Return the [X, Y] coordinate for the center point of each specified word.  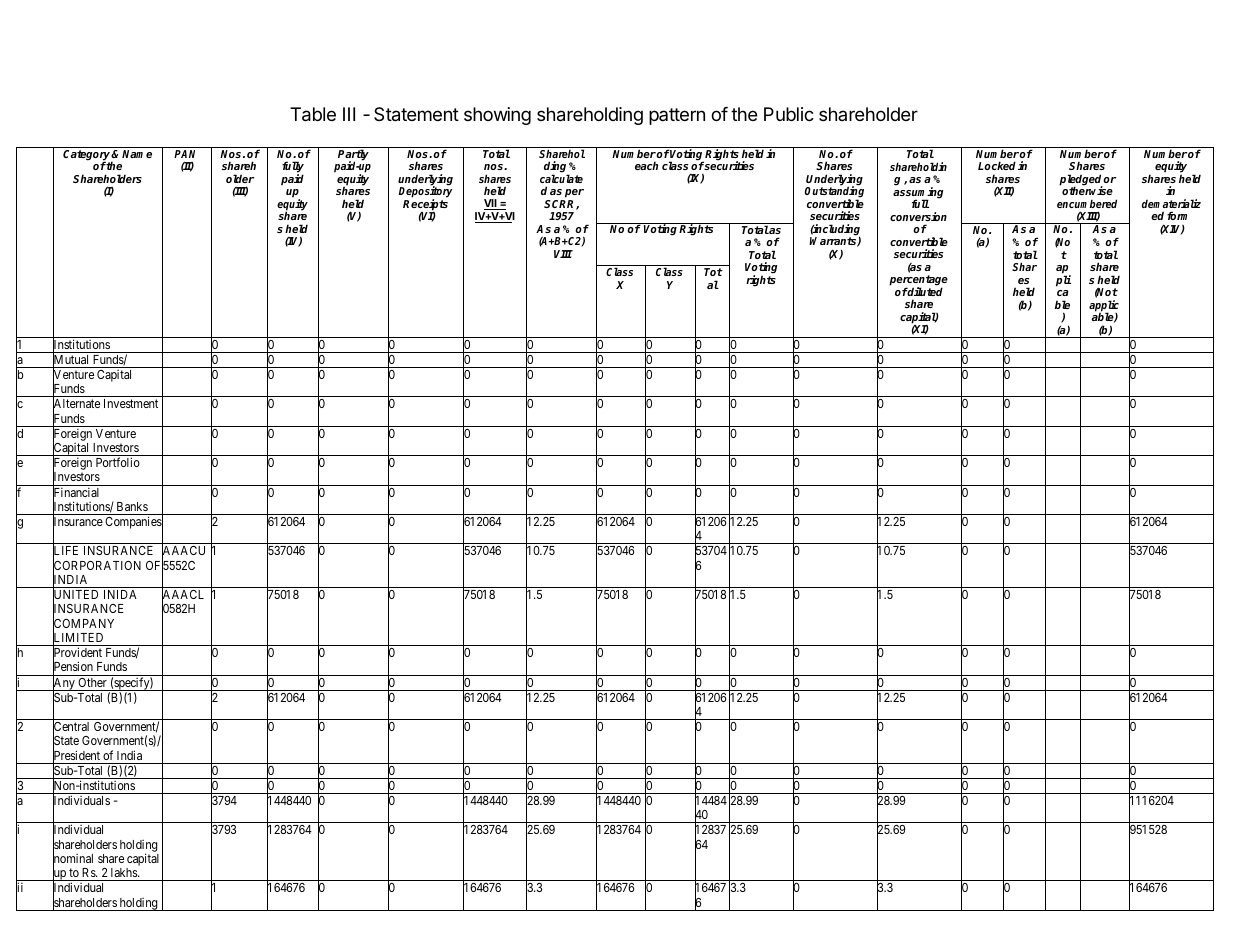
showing [497, 116]
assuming [918, 194]
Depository [425, 193]
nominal [73, 859]
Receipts [425, 206]
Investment [131, 403]
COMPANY [83, 624]
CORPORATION [97, 566]
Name [137, 154]
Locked [997, 165]
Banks [132, 506]
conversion [918, 216]
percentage [918, 282]
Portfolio [118, 462]
